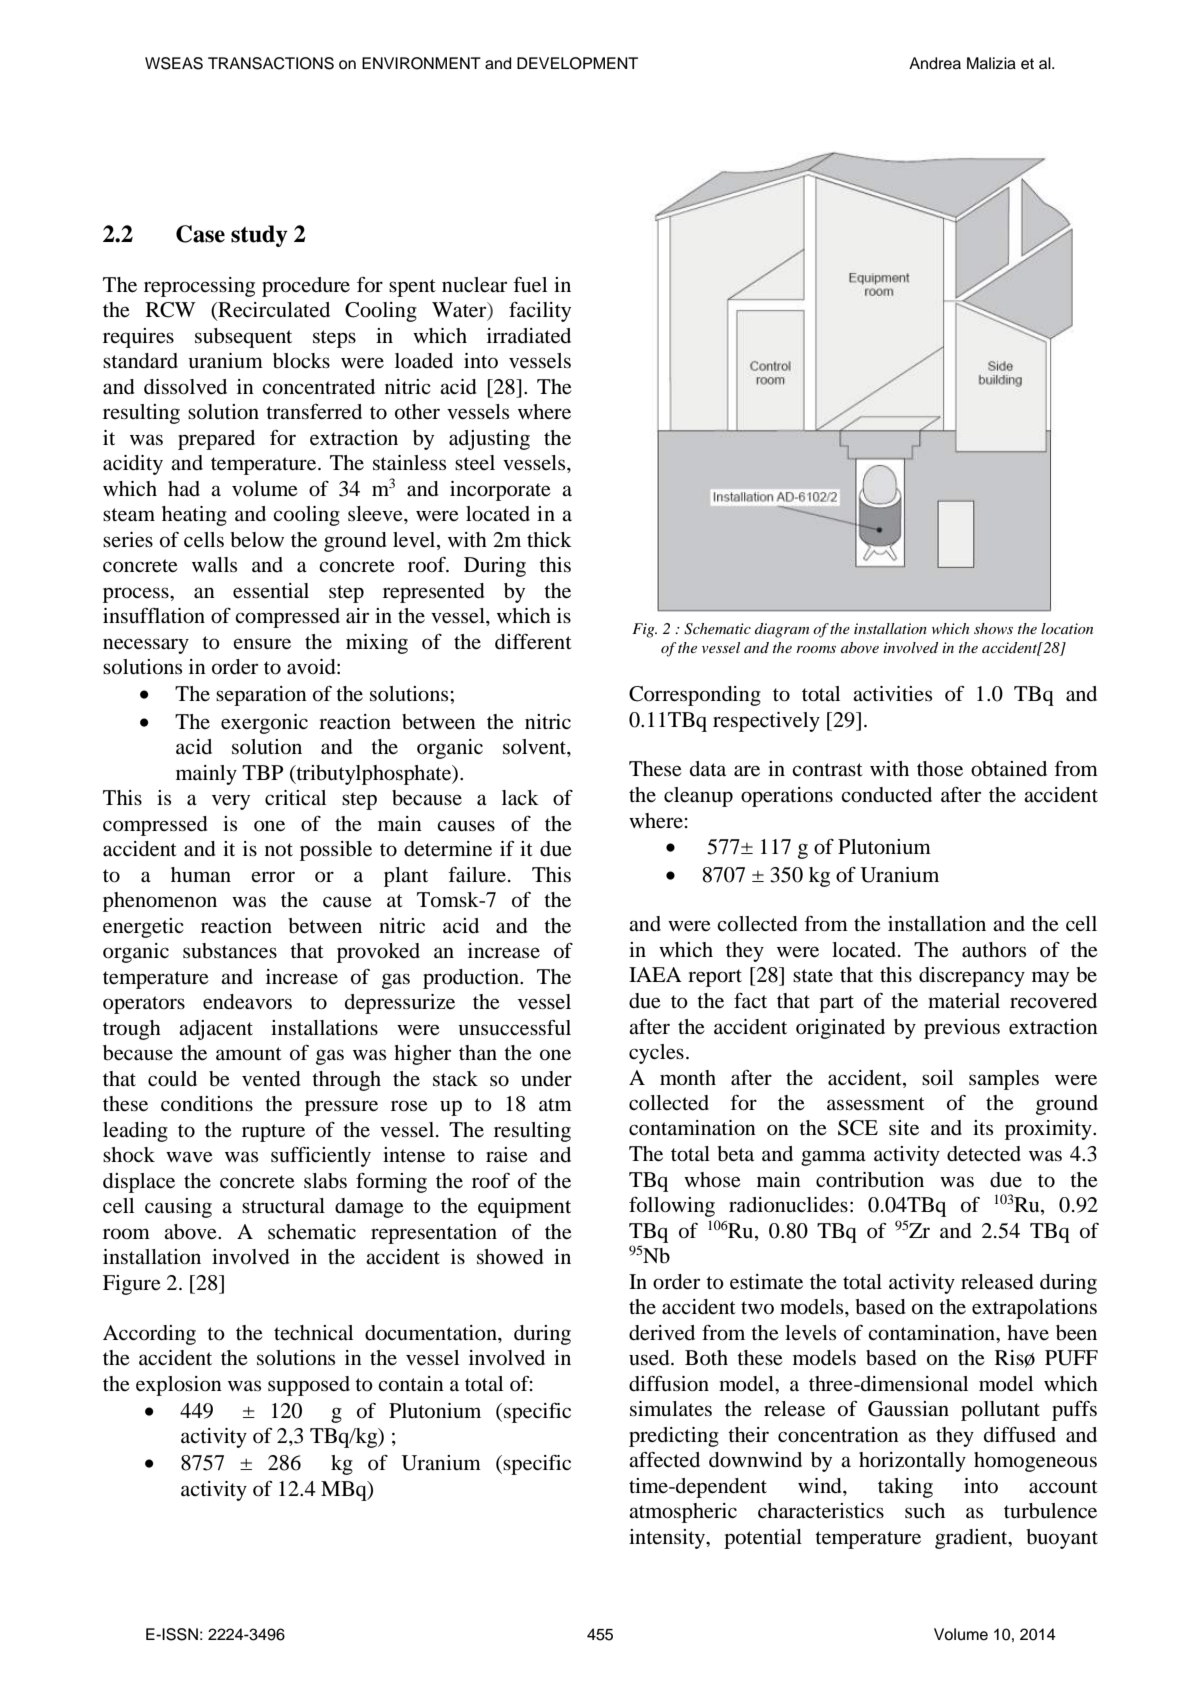 The width and height of the screenshot is (1201, 1698). What do you see at coordinates (935, 63) in the screenshot?
I see `Andrea` at bounding box center [935, 63].
